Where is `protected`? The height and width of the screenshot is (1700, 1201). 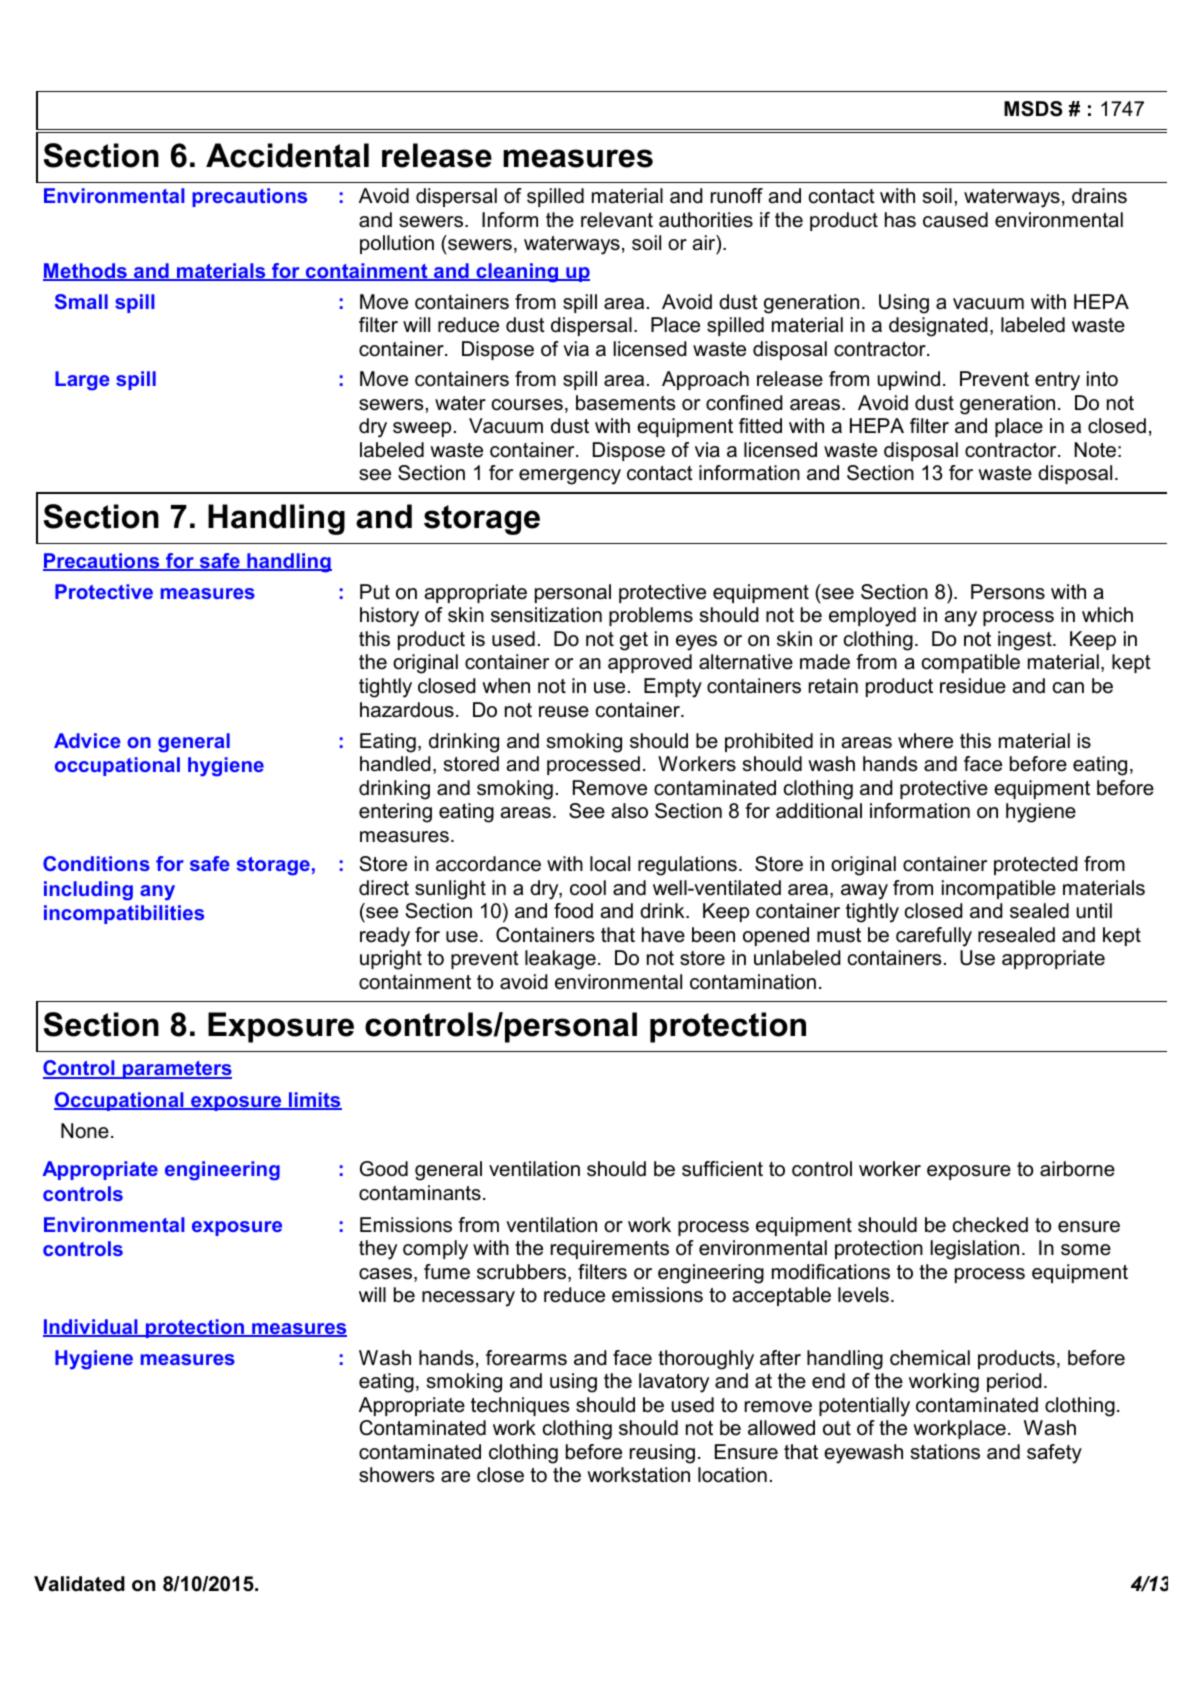 protected is located at coordinates (1036, 865).
